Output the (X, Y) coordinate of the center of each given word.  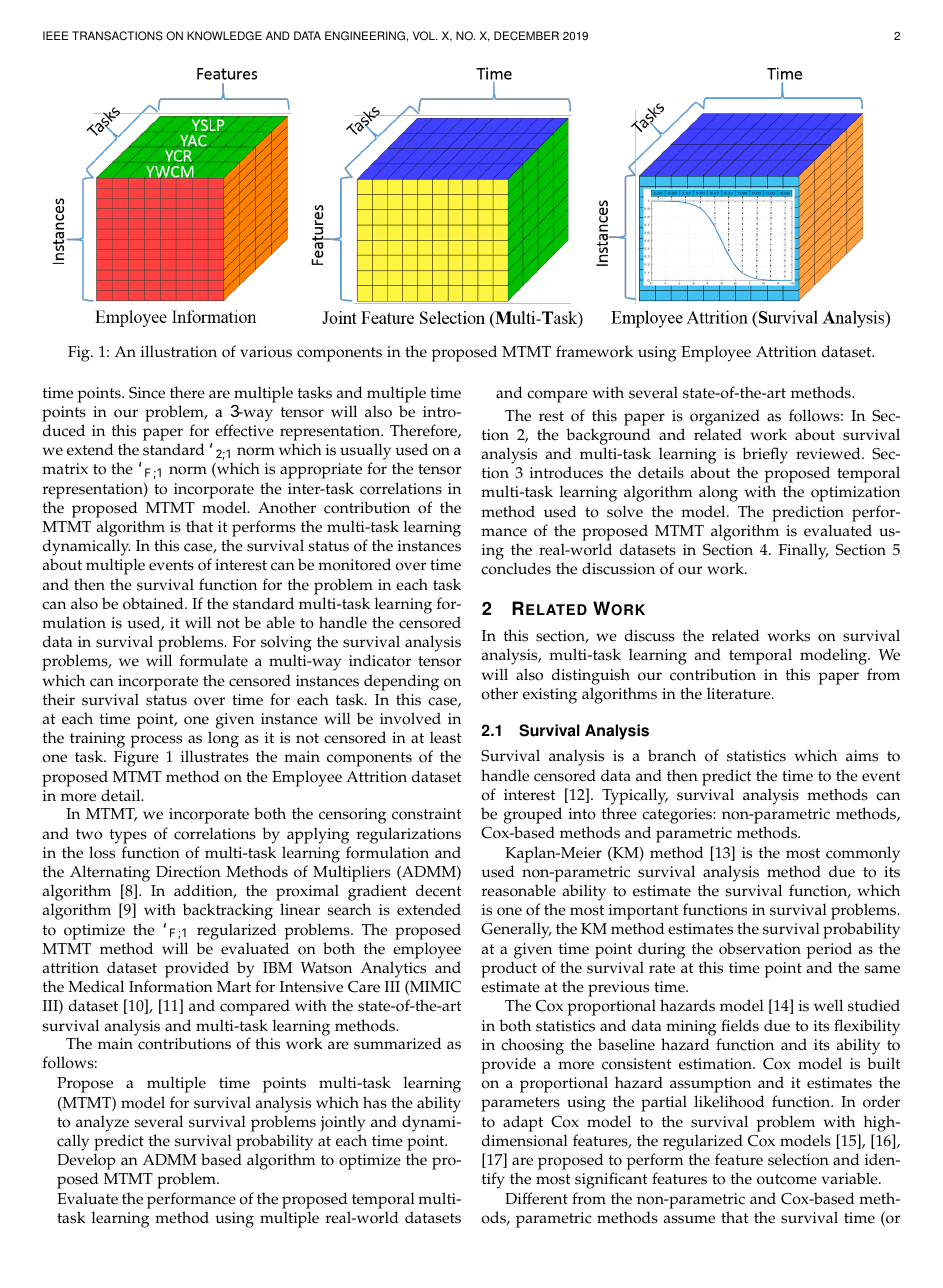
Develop (86, 1163)
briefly (765, 455)
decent (438, 890)
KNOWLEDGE (224, 36)
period (829, 950)
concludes (516, 568)
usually (365, 453)
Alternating (110, 873)
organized (725, 417)
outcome (787, 1179)
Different (536, 1198)
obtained (154, 603)
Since (147, 393)
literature (740, 693)
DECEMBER (526, 36)
